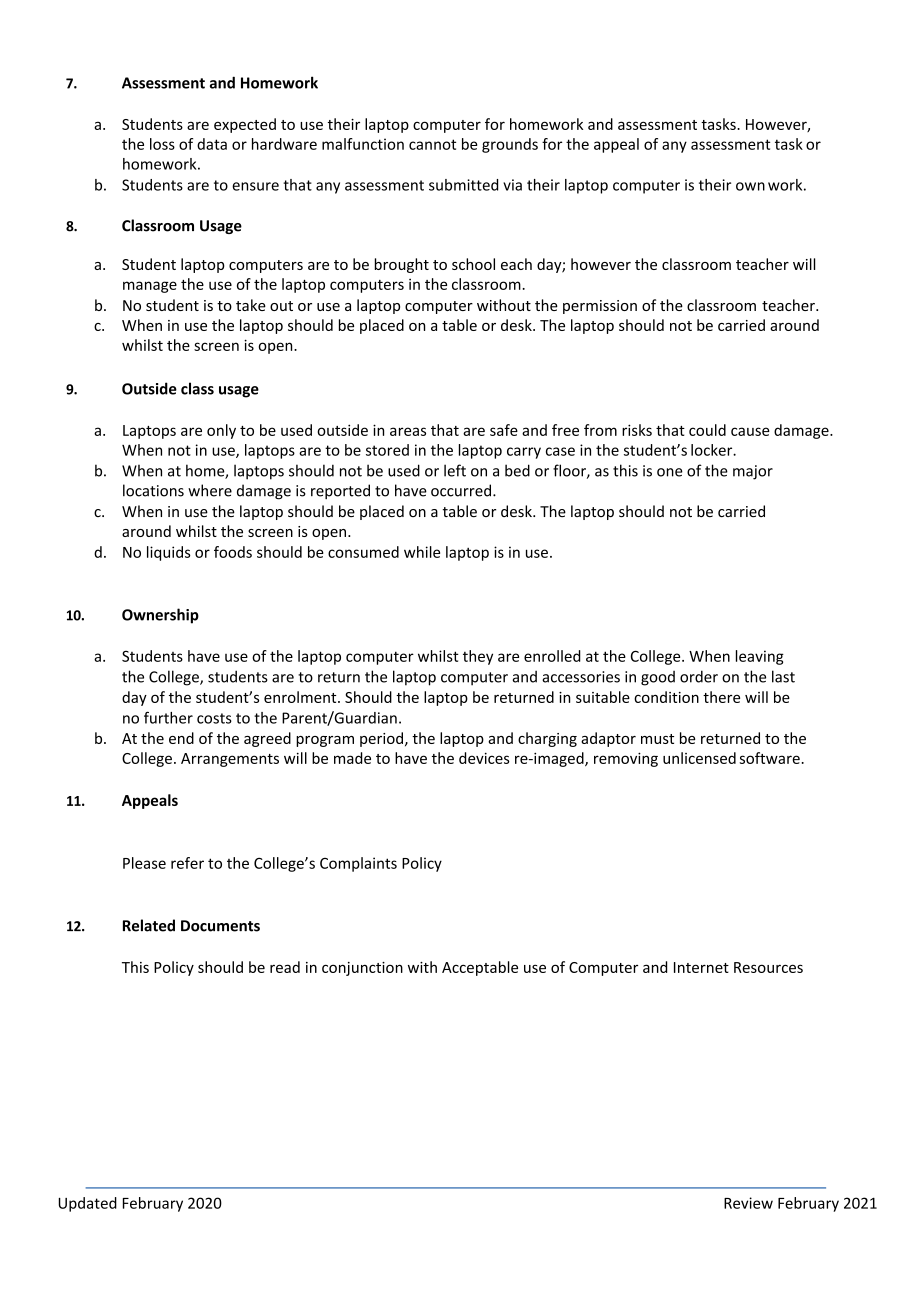 Image resolution: width=924 pixels, height=1307 pixels. Describe the element at coordinates (160, 616) in the document. I see `Ownership` at that location.
